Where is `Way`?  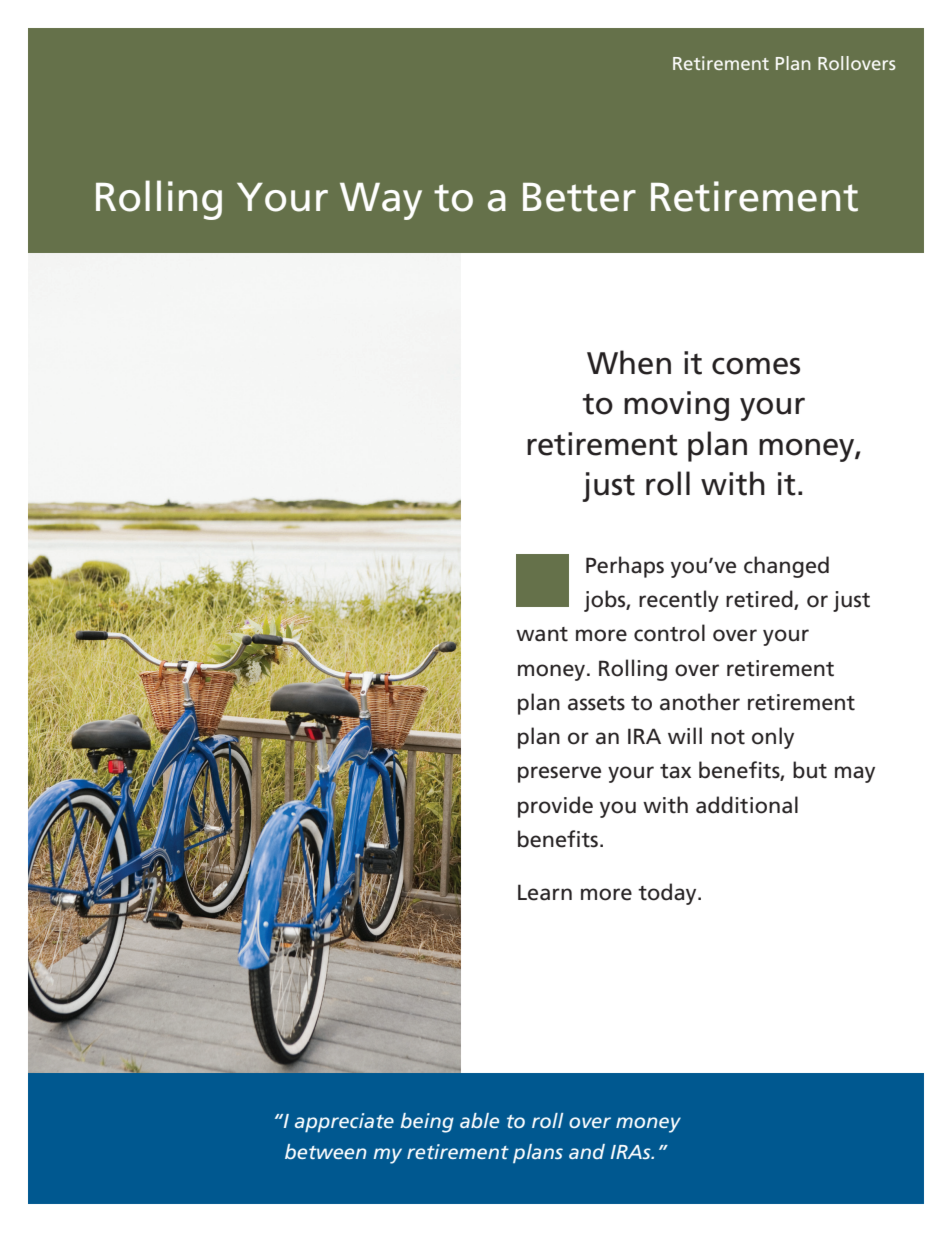 Way is located at coordinates (381, 201).
